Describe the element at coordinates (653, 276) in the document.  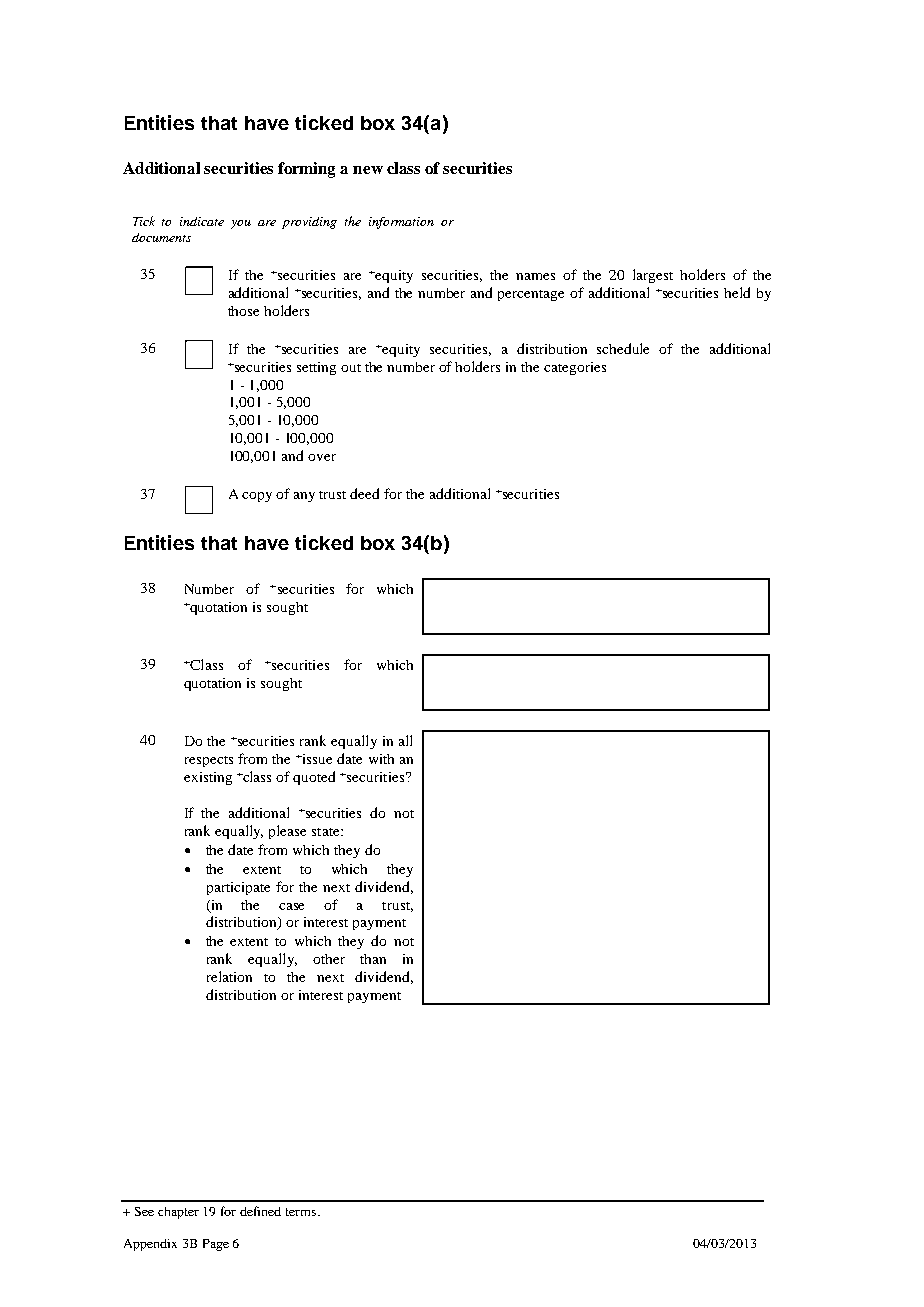
I see `largest` at that location.
